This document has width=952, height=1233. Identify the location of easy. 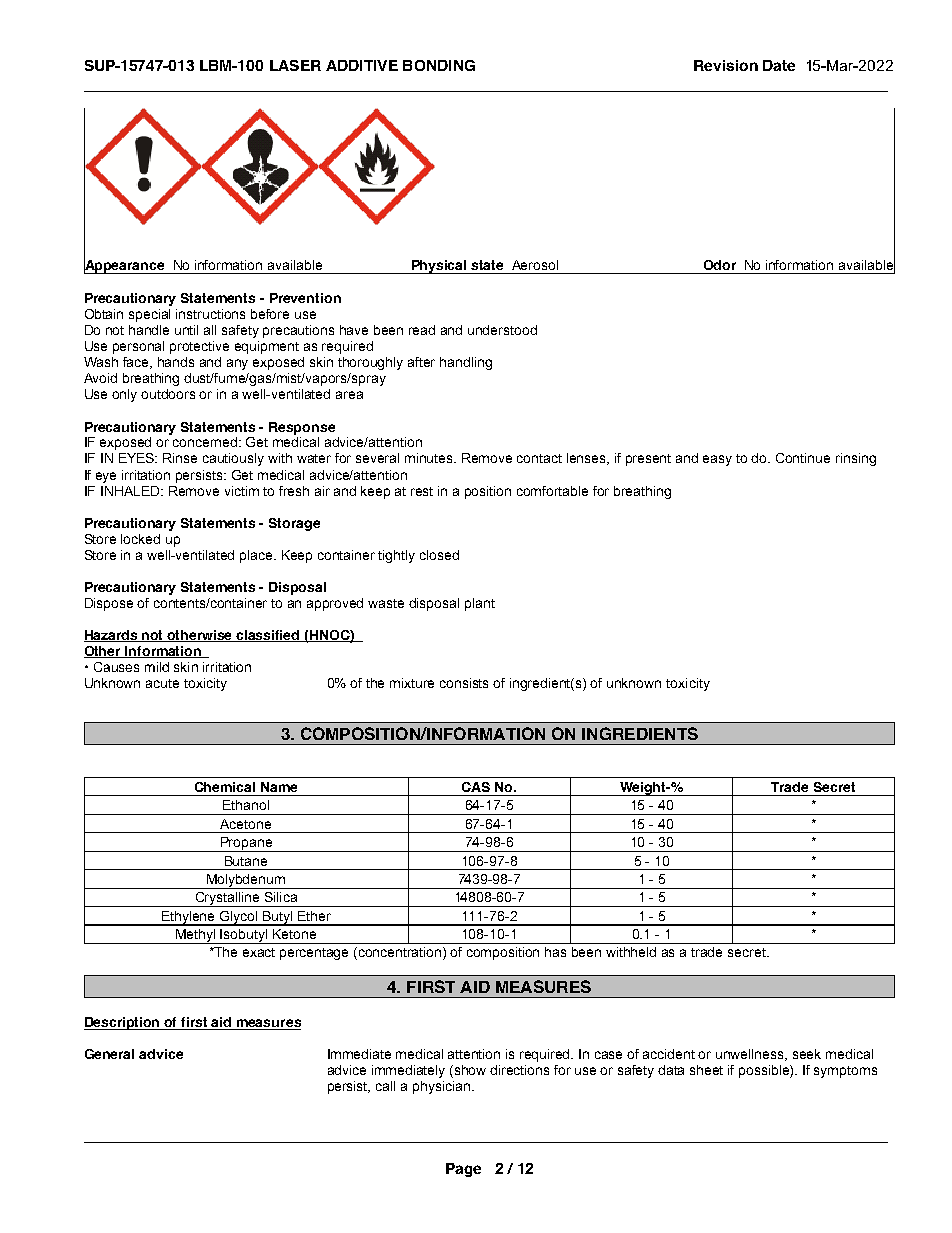
(717, 460).
